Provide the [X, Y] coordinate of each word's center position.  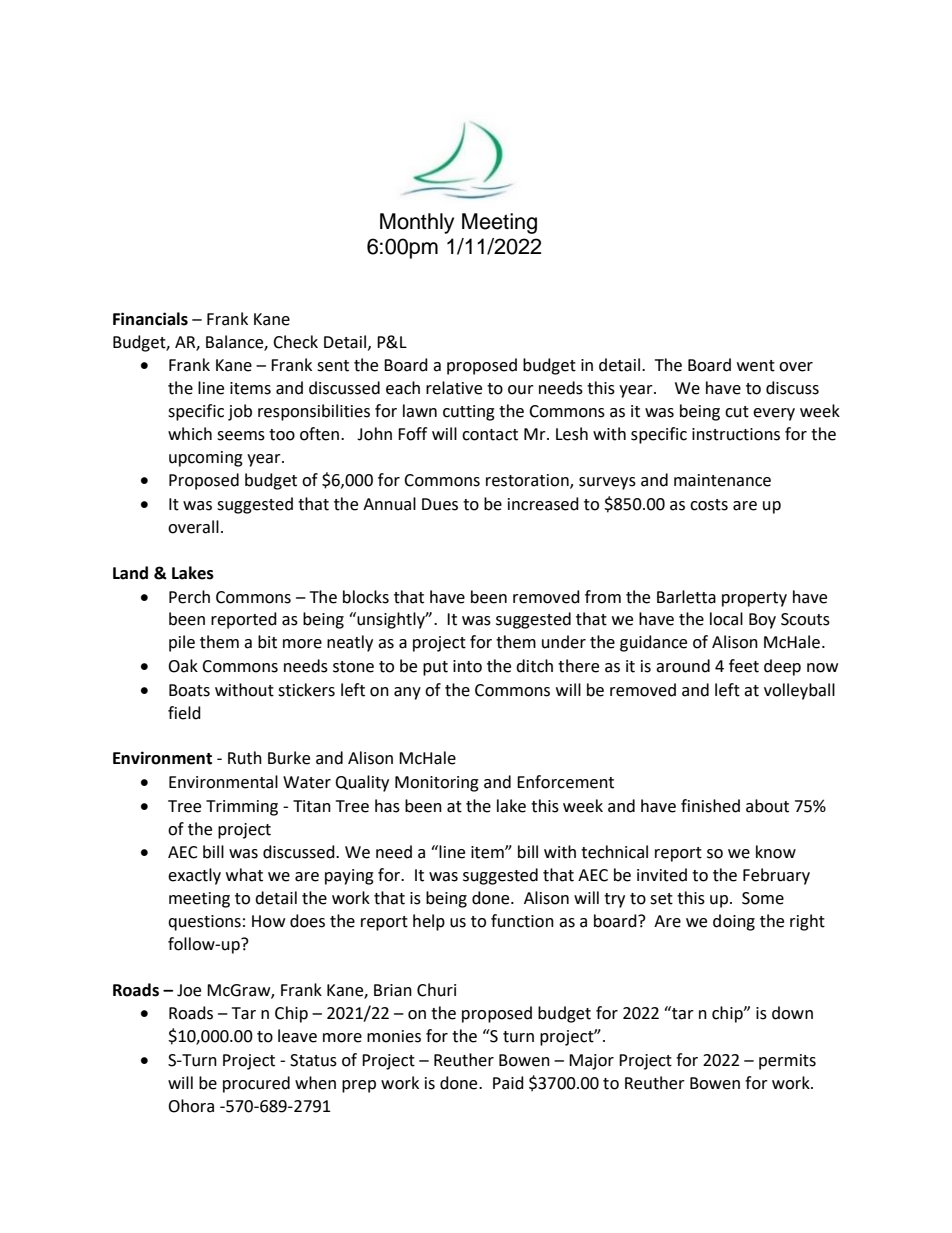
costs [709, 505]
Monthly [417, 223]
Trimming [242, 808]
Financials [150, 319]
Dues [440, 504]
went [756, 366]
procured [256, 1084]
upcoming [206, 459]
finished [710, 806]
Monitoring [437, 784]
